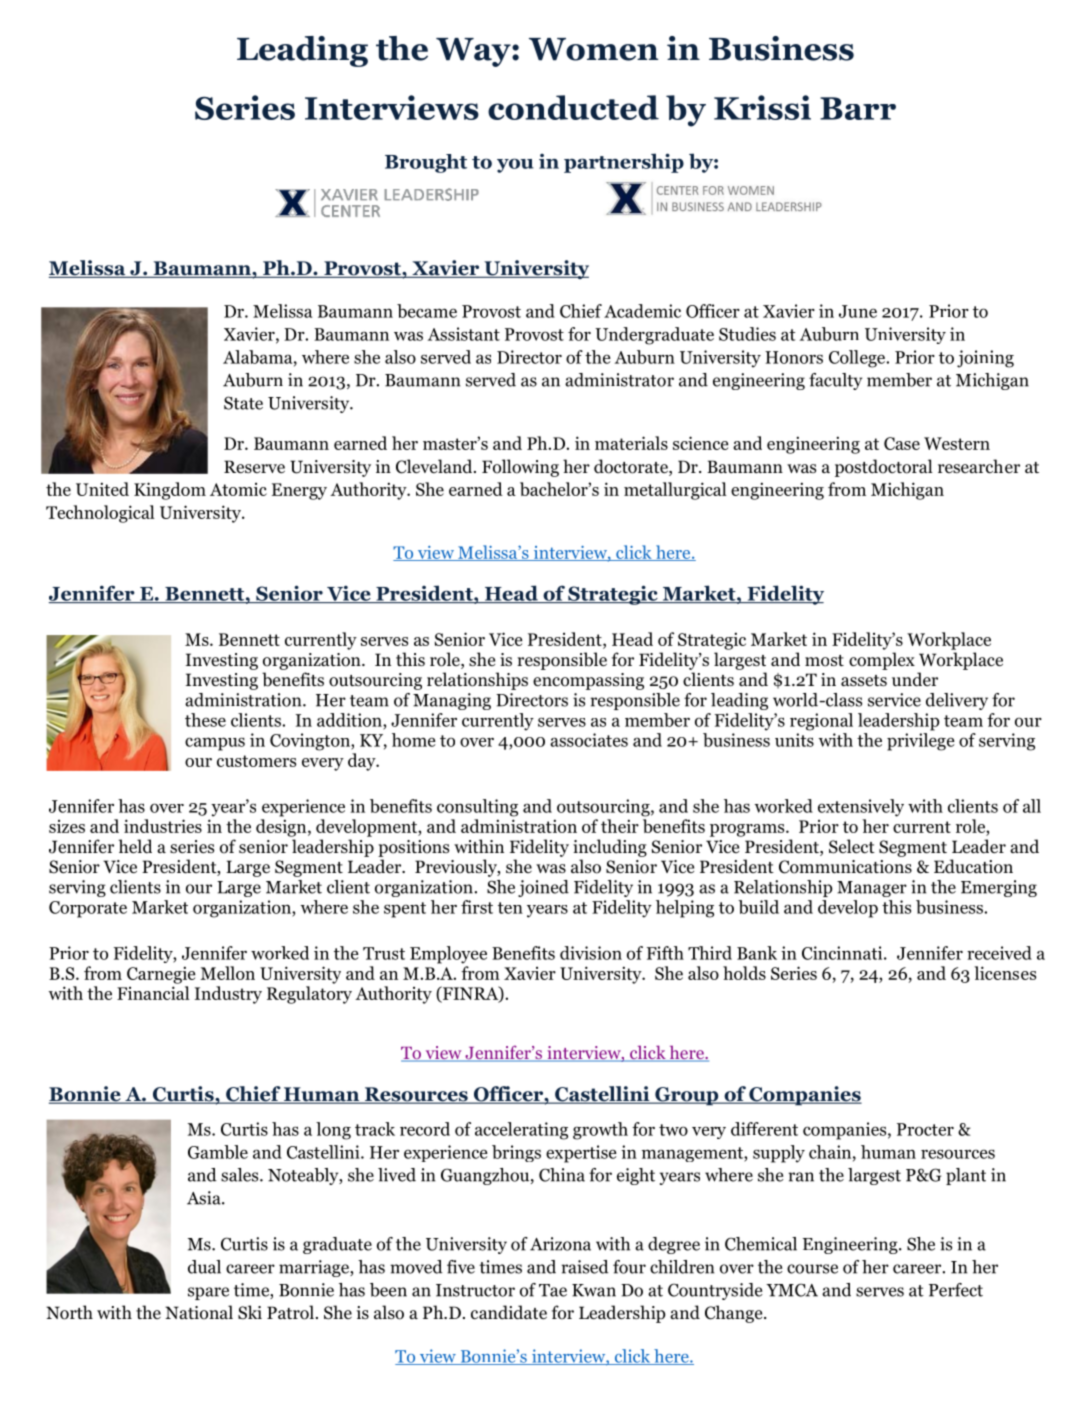 The image size is (1086, 1406). Describe the element at coordinates (426, 163) in the screenshot. I see `Brought` at that location.
